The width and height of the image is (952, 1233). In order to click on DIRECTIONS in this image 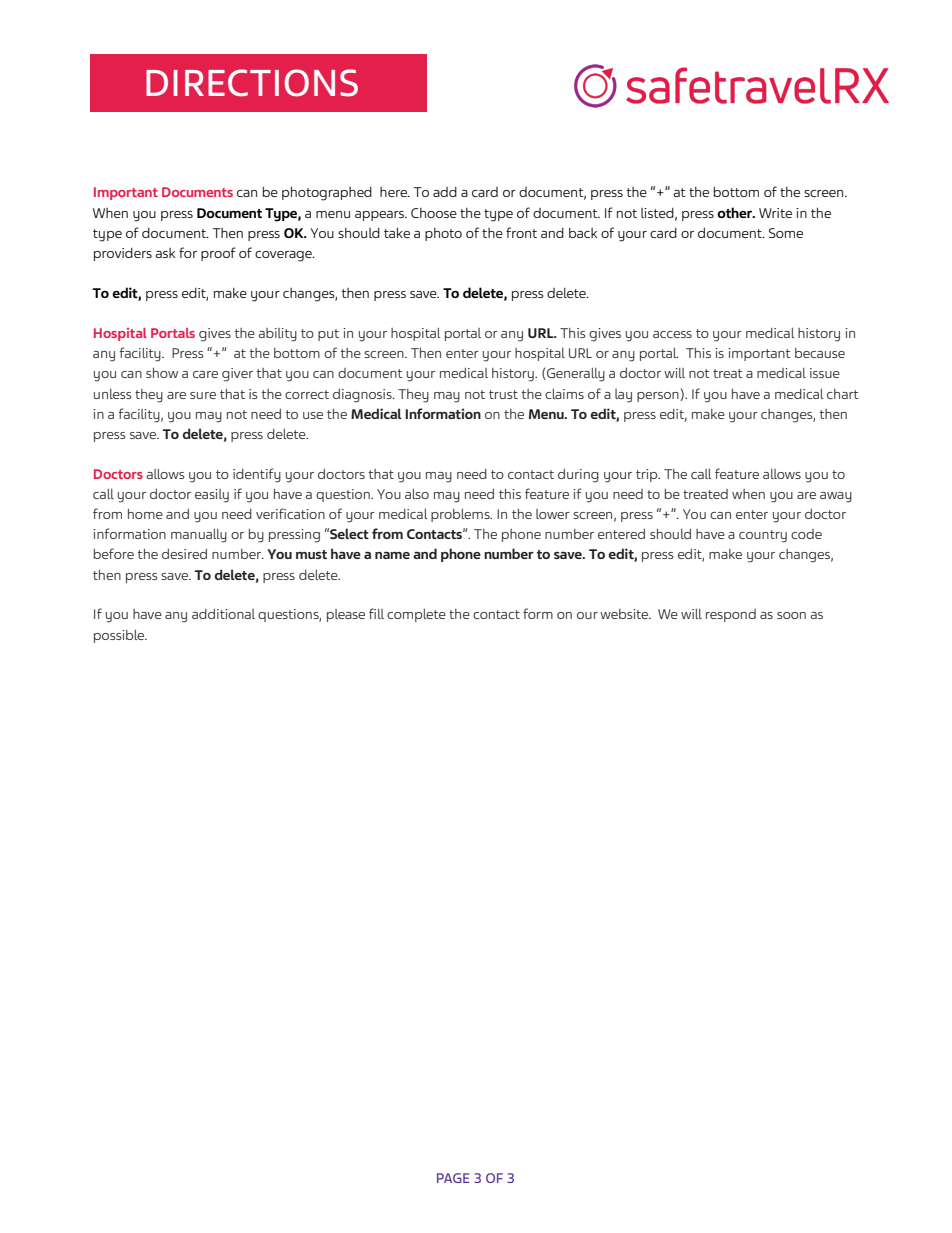, I will do `click(252, 83)`.
